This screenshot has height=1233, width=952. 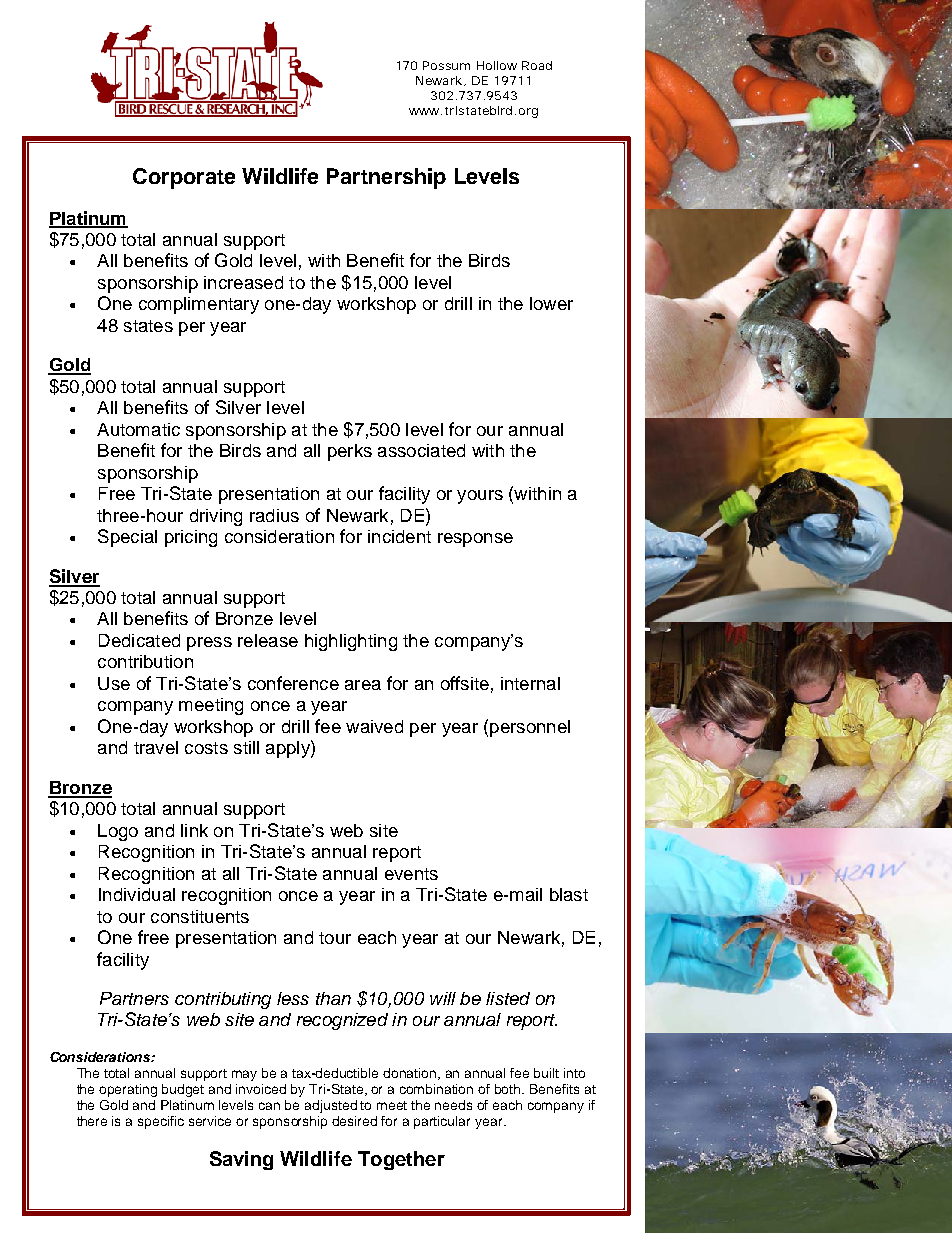 I want to click on internal, so click(x=530, y=683).
